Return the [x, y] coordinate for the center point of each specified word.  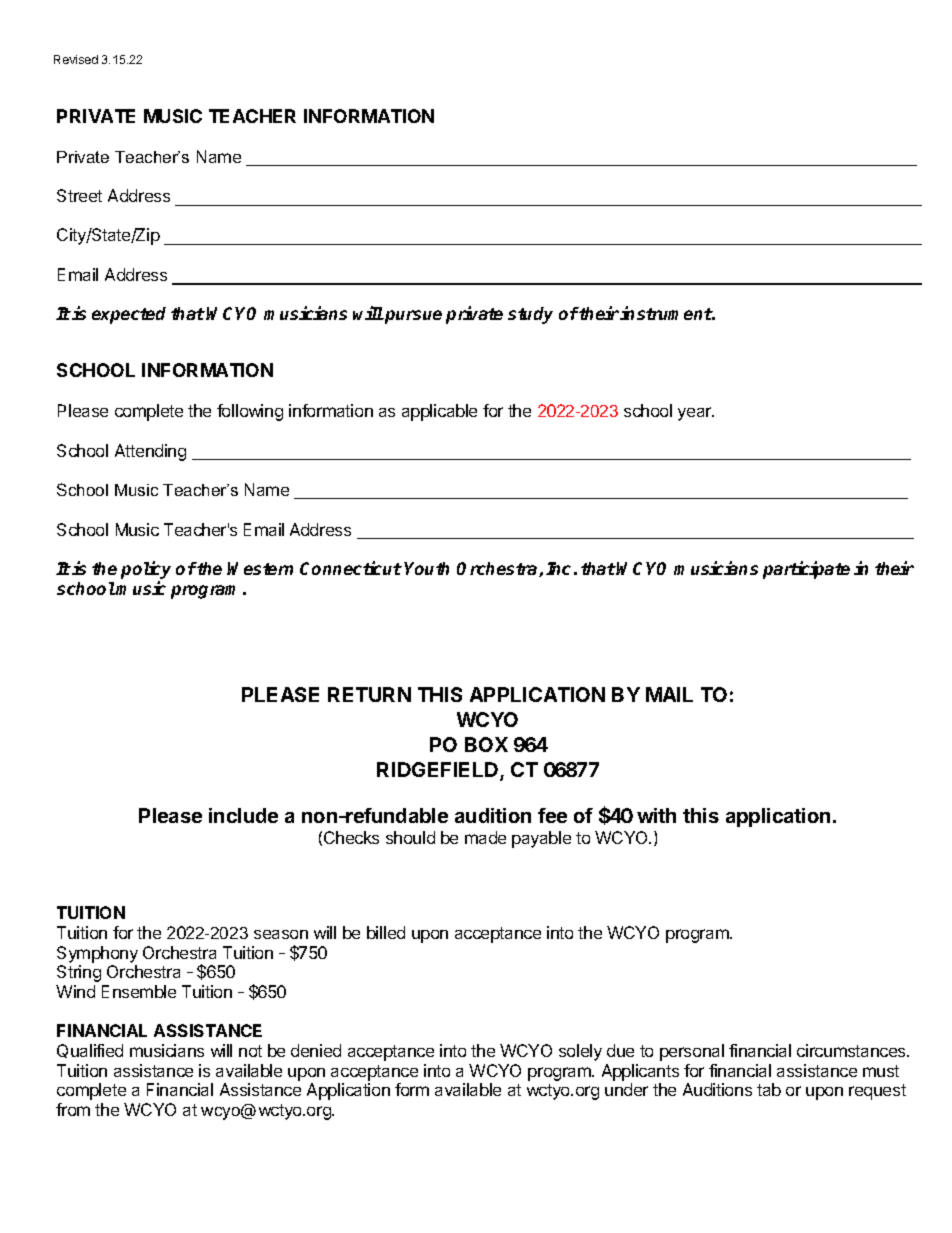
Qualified [90, 1051]
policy [146, 571]
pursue [412, 317]
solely [580, 1052]
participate [806, 570]
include [243, 815]
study [530, 315]
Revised [76, 59]
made [485, 837]
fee [552, 815]
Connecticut [351, 568]
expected [129, 315]
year [696, 414]
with [656, 815]
